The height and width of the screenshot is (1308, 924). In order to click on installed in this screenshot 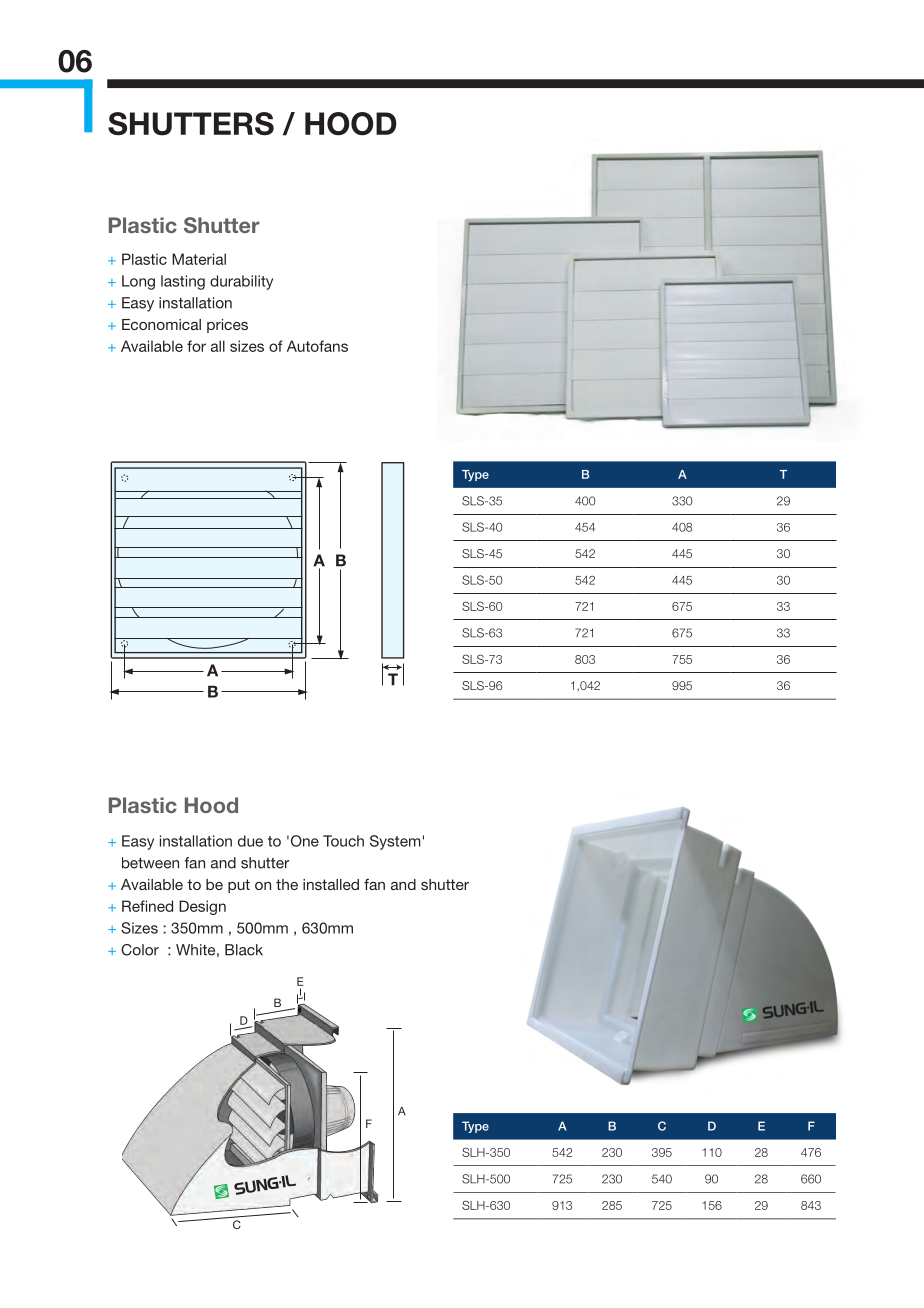, I will do `click(331, 884)`.
